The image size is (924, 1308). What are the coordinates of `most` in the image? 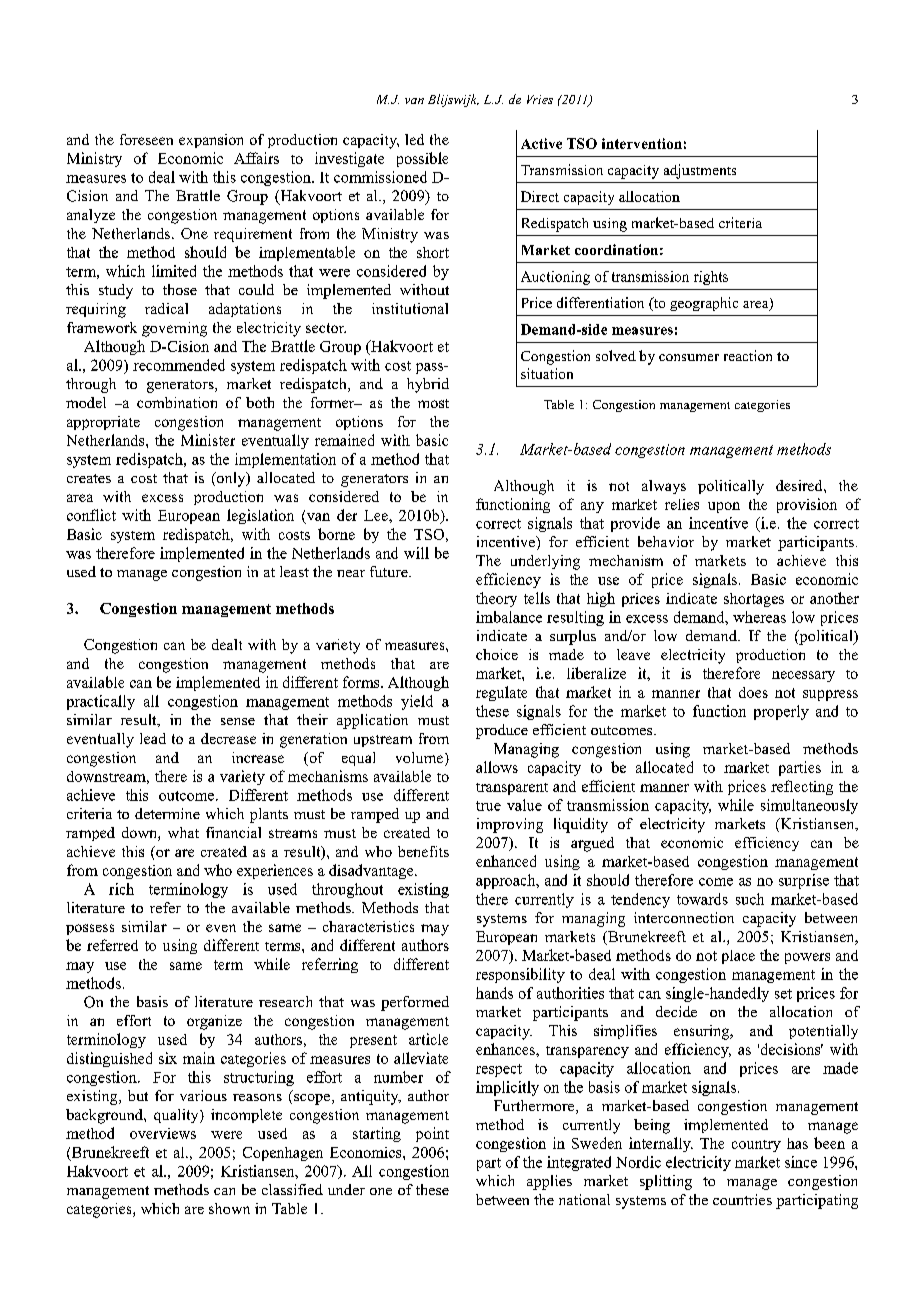 It's located at (433, 403).
